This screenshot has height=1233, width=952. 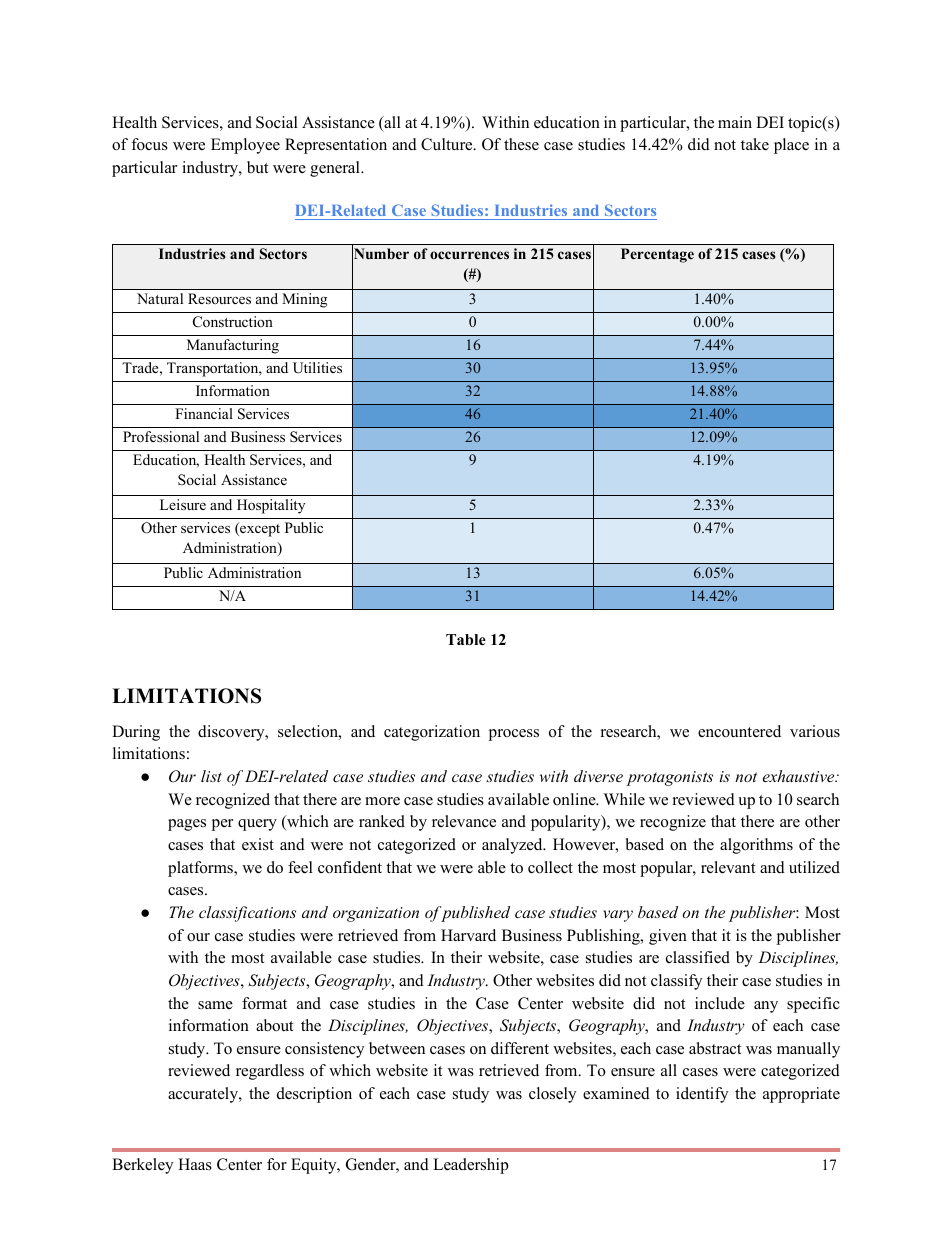 I want to click on relevant, so click(x=728, y=867).
